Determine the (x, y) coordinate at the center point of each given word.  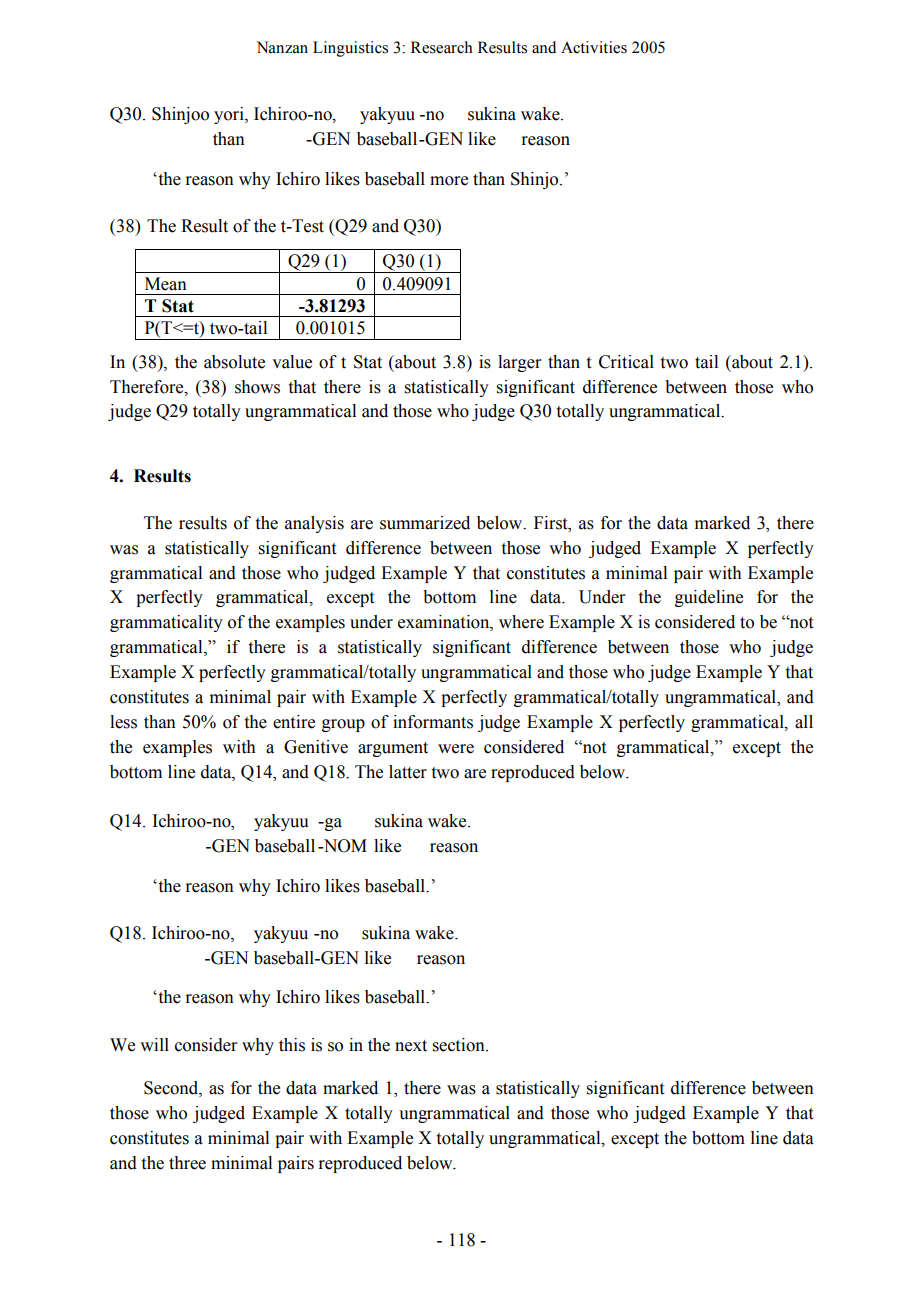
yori (230, 115)
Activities (594, 47)
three (187, 1163)
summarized (425, 523)
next (411, 1046)
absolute (234, 362)
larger (520, 363)
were (456, 749)
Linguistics (350, 49)
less (123, 722)
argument (393, 749)
